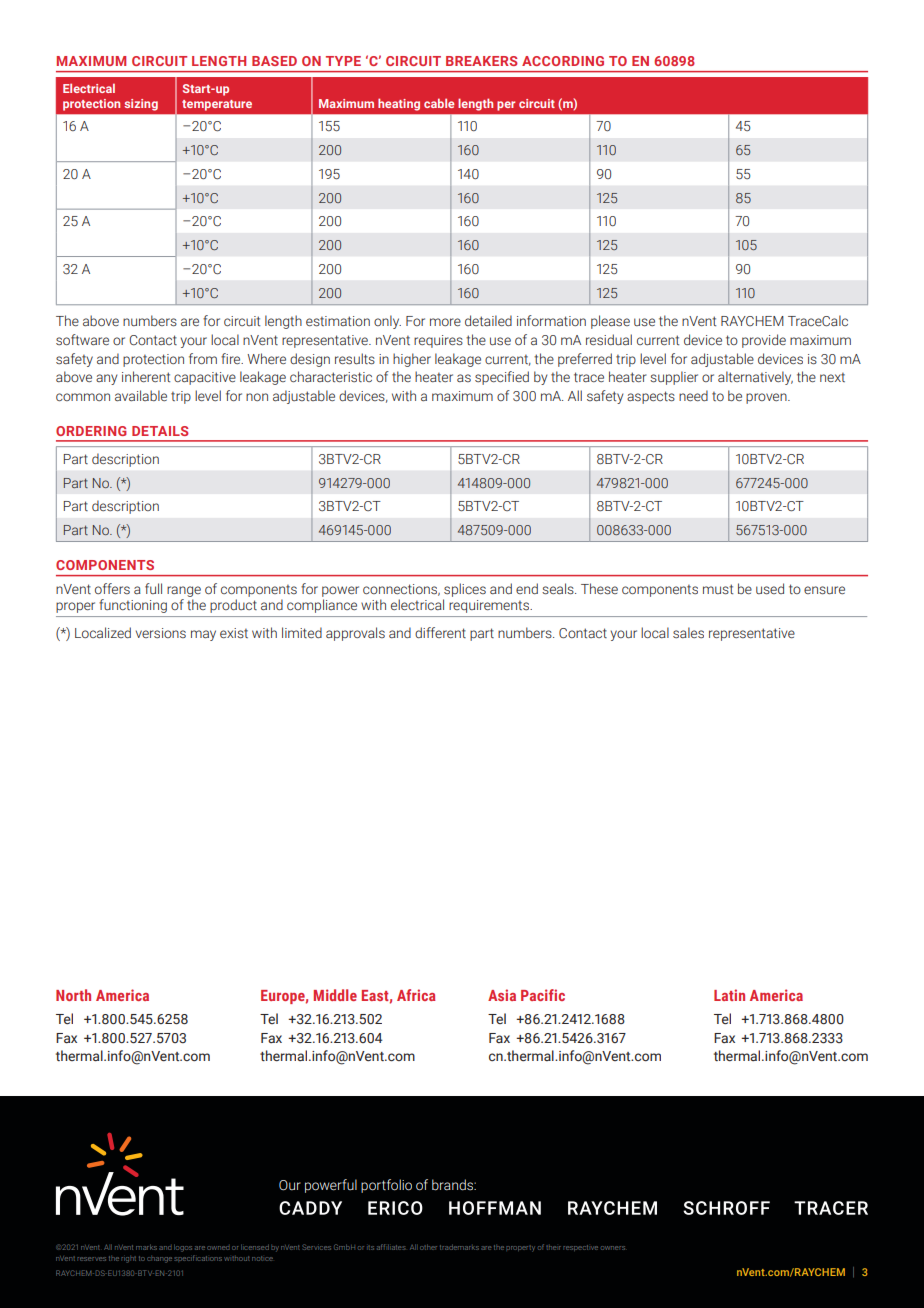 The image size is (924, 1308). Describe the element at coordinates (141, 105) in the screenshot. I see `sizing` at that location.
